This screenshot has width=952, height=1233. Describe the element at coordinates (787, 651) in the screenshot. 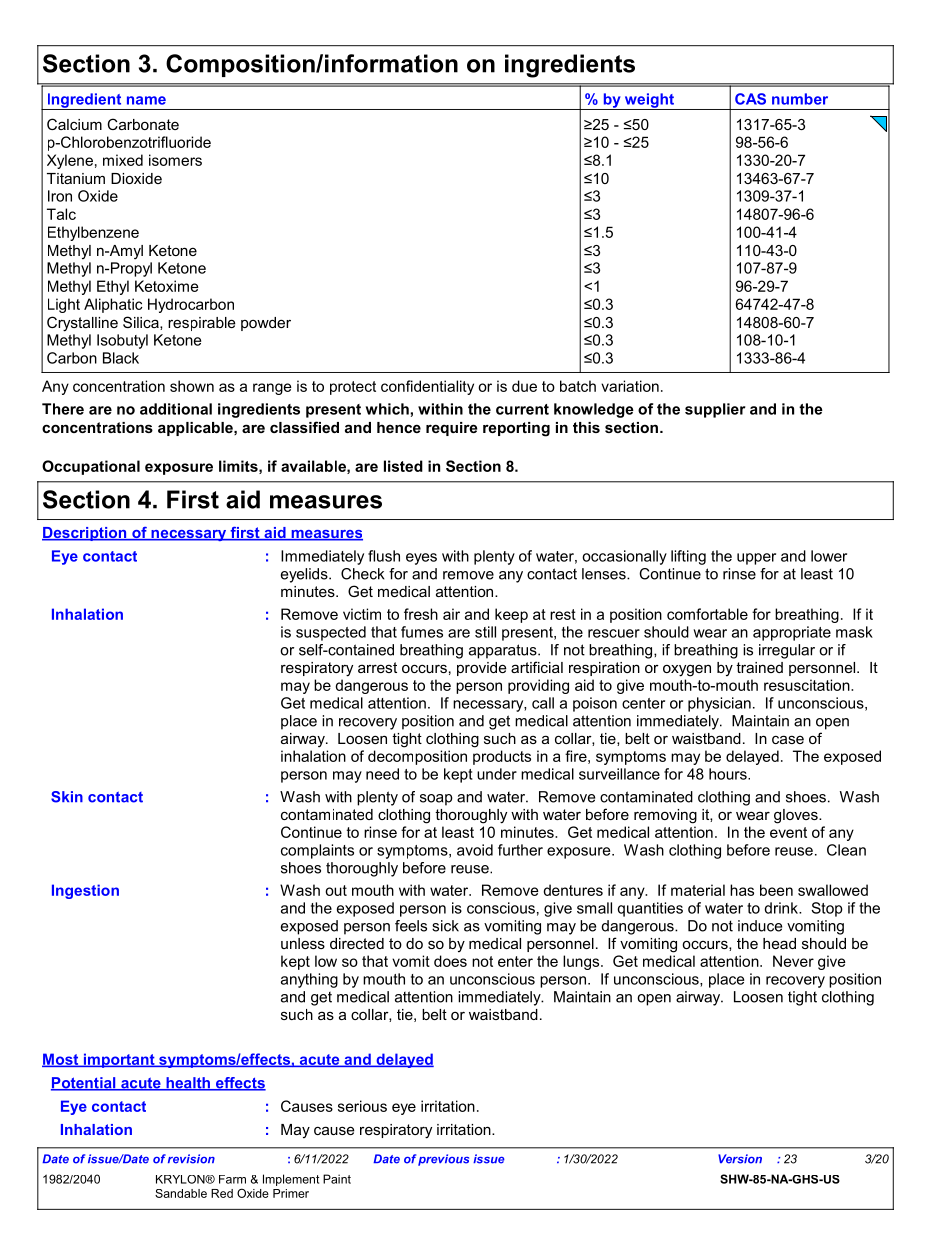

I see `irregular` at that location.
